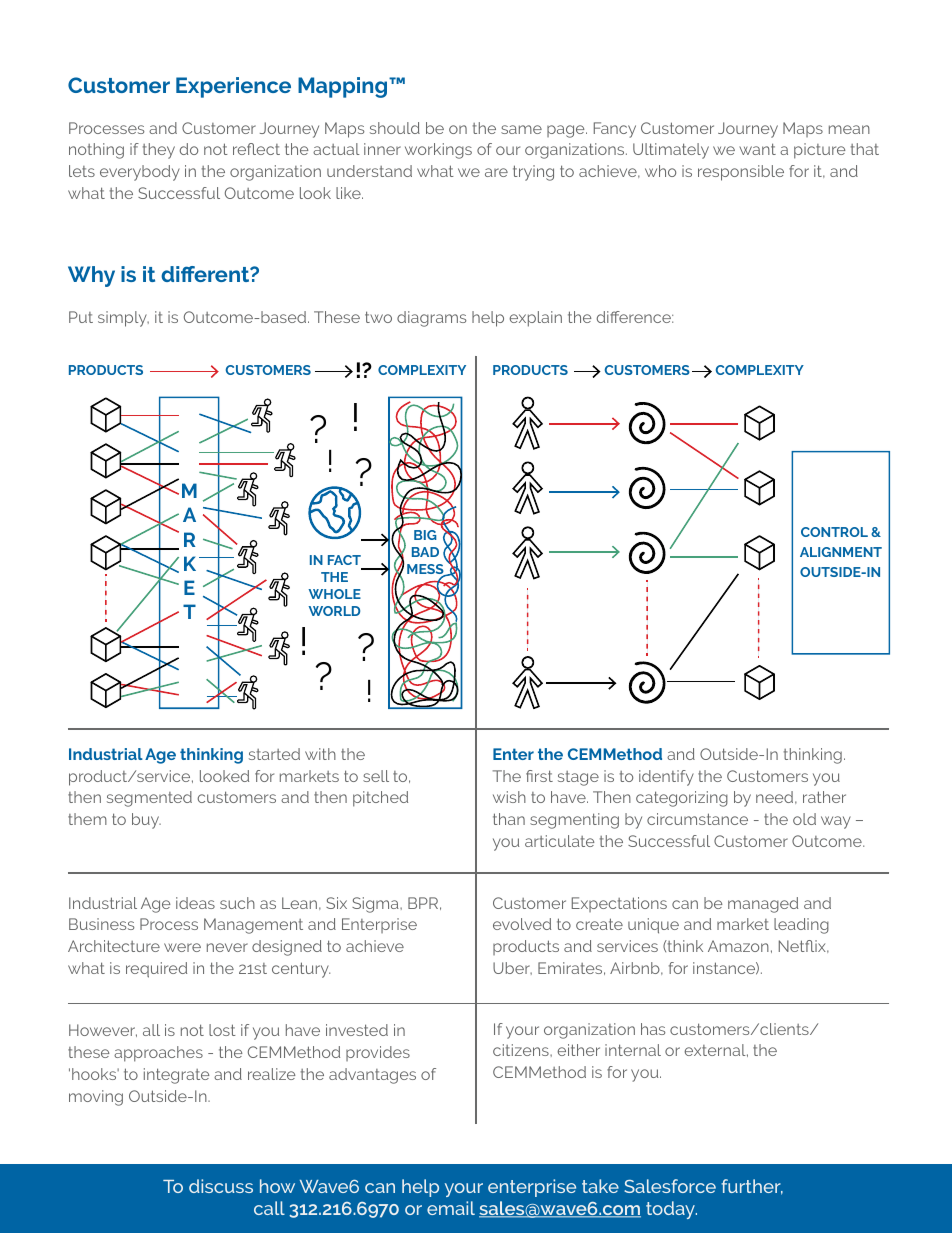 This screenshot has width=952, height=1233. What do you see at coordinates (738, 946) in the screenshot?
I see `Amazon` at bounding box center [738, 946].
